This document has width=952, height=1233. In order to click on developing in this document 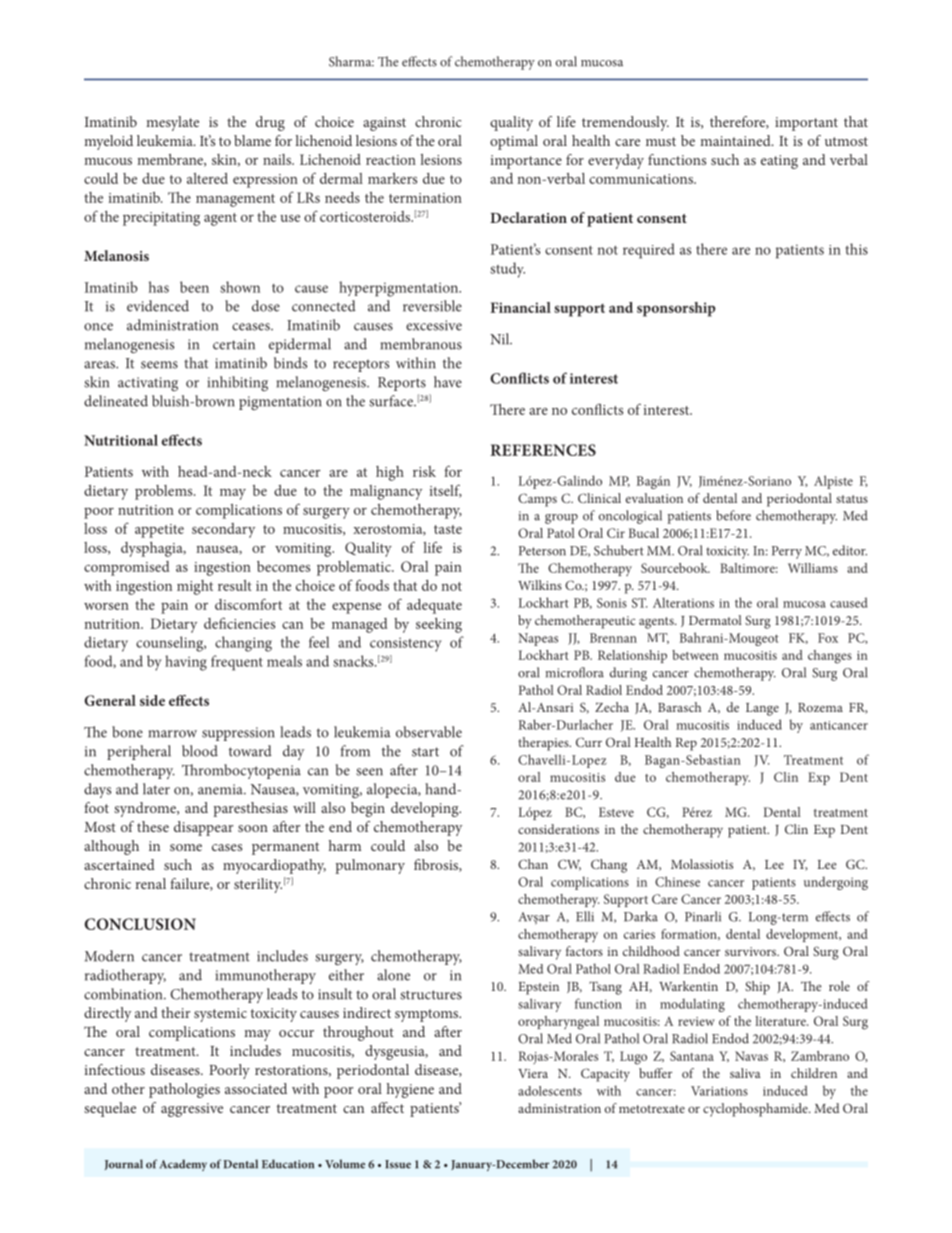, I will do `click(426, 809)`.
